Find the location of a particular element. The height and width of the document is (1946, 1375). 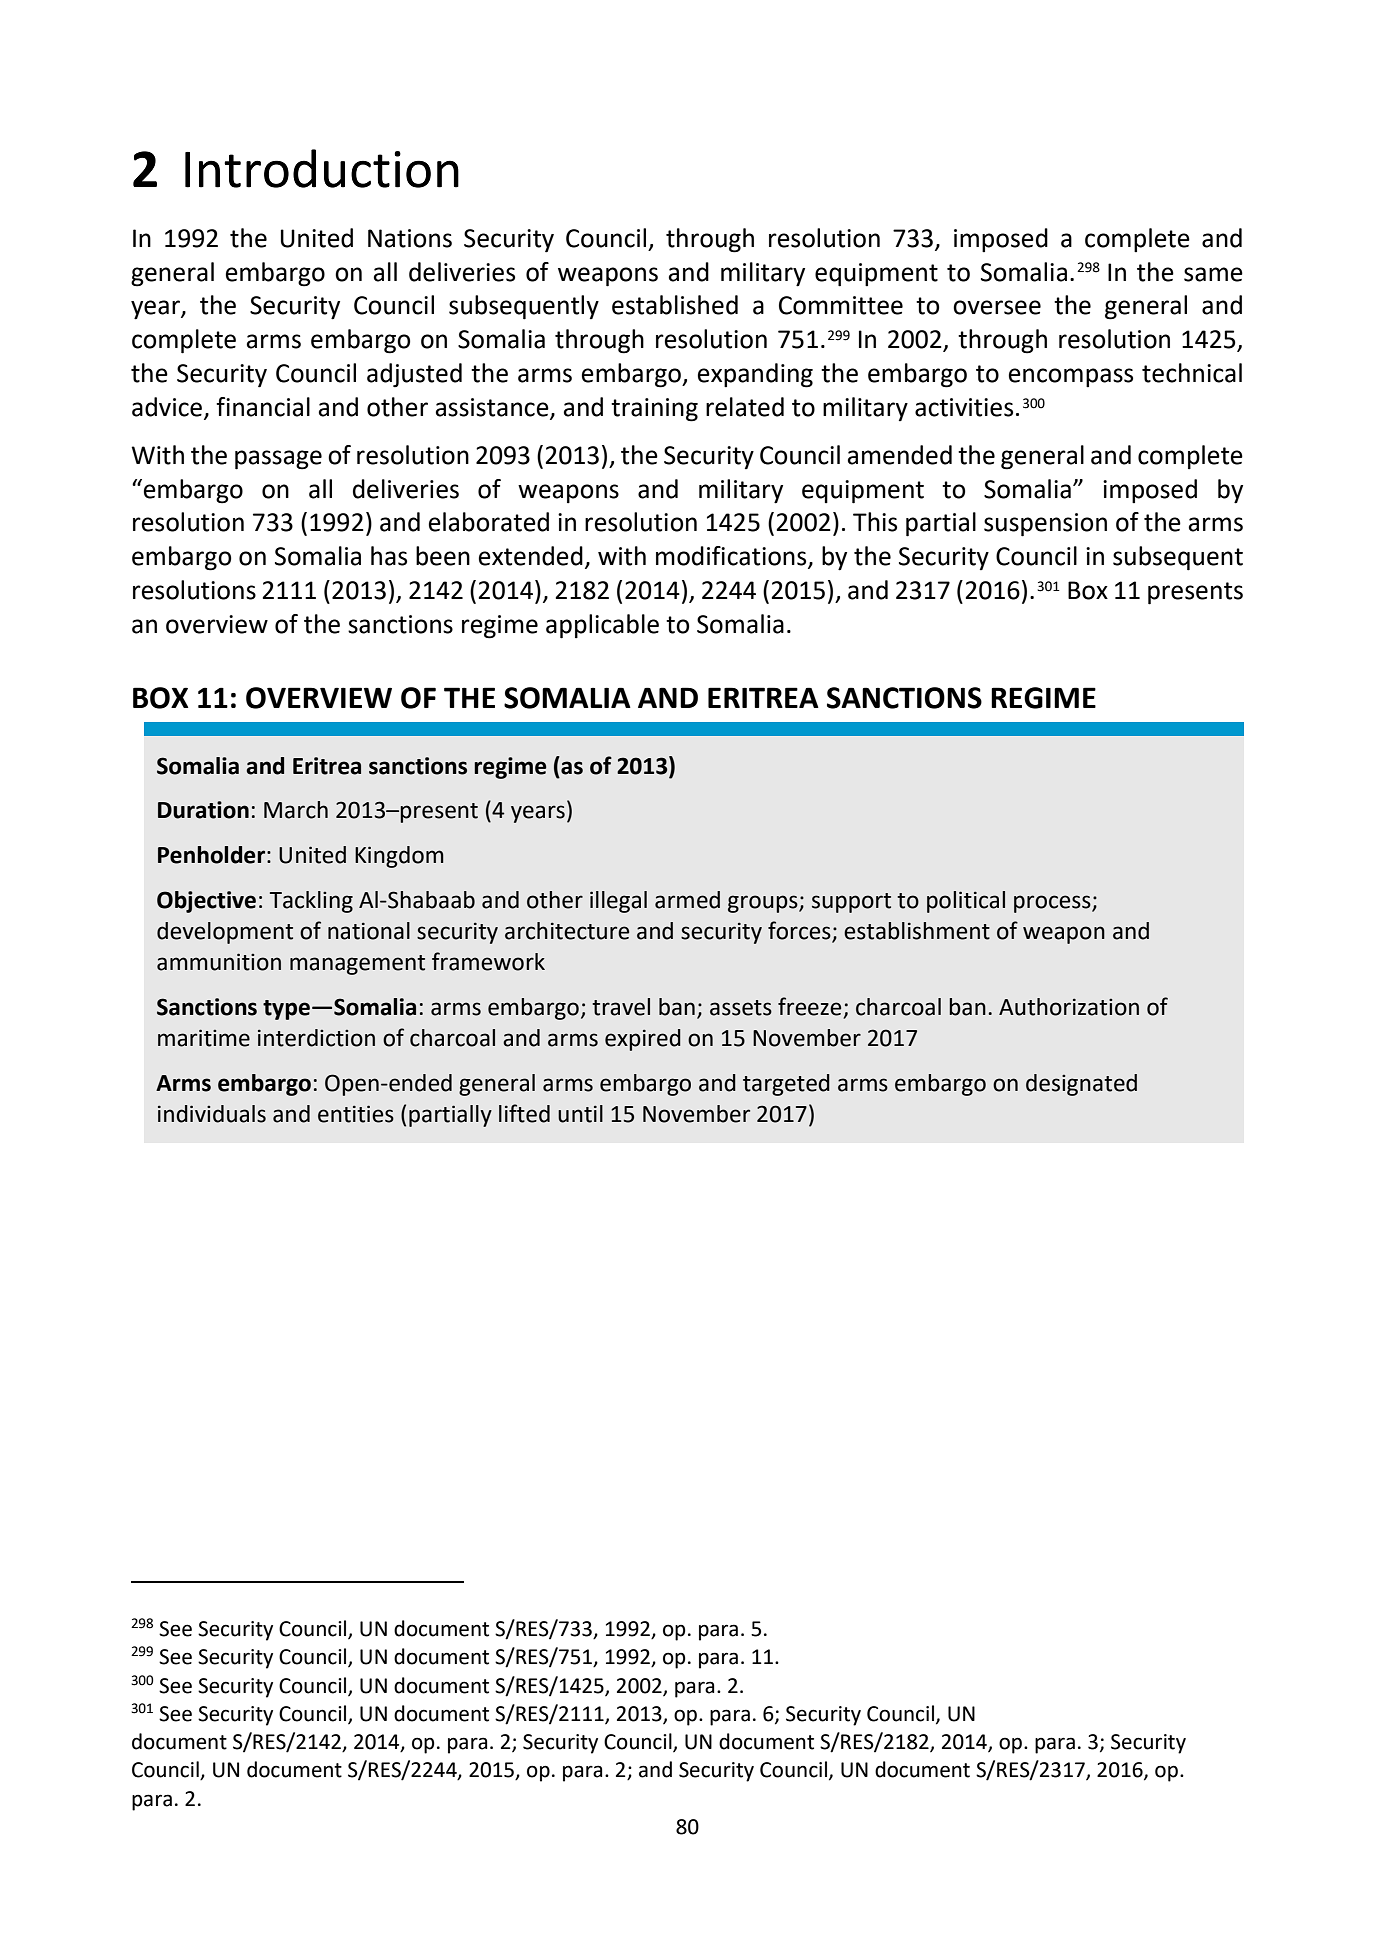

same is located at coordinates (1213, 274).
